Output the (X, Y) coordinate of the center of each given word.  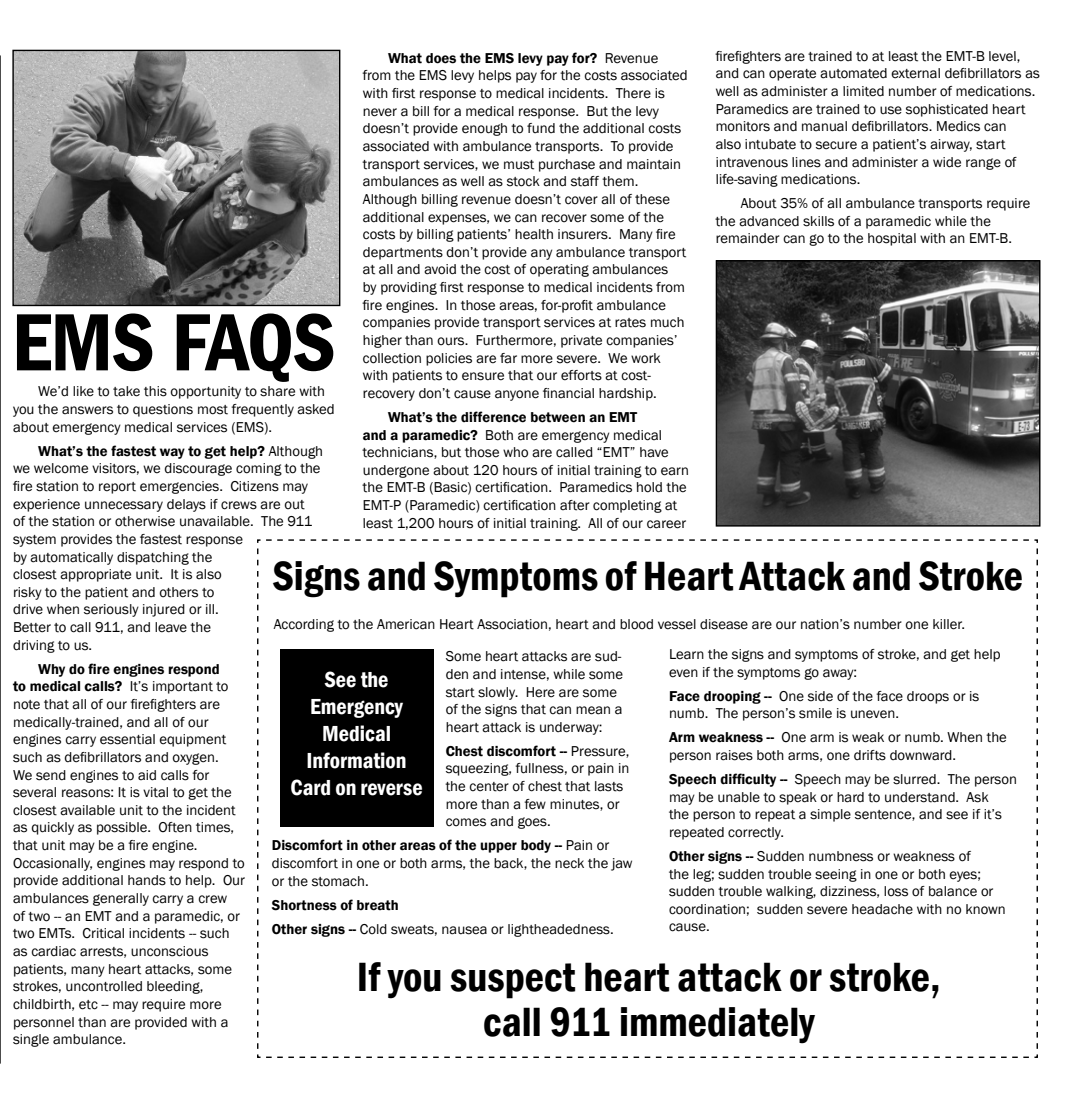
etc (88, 1005)
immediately (718, 1025)
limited (863, 91)
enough (484, 129)
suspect (512, 981)
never (380, 112)
